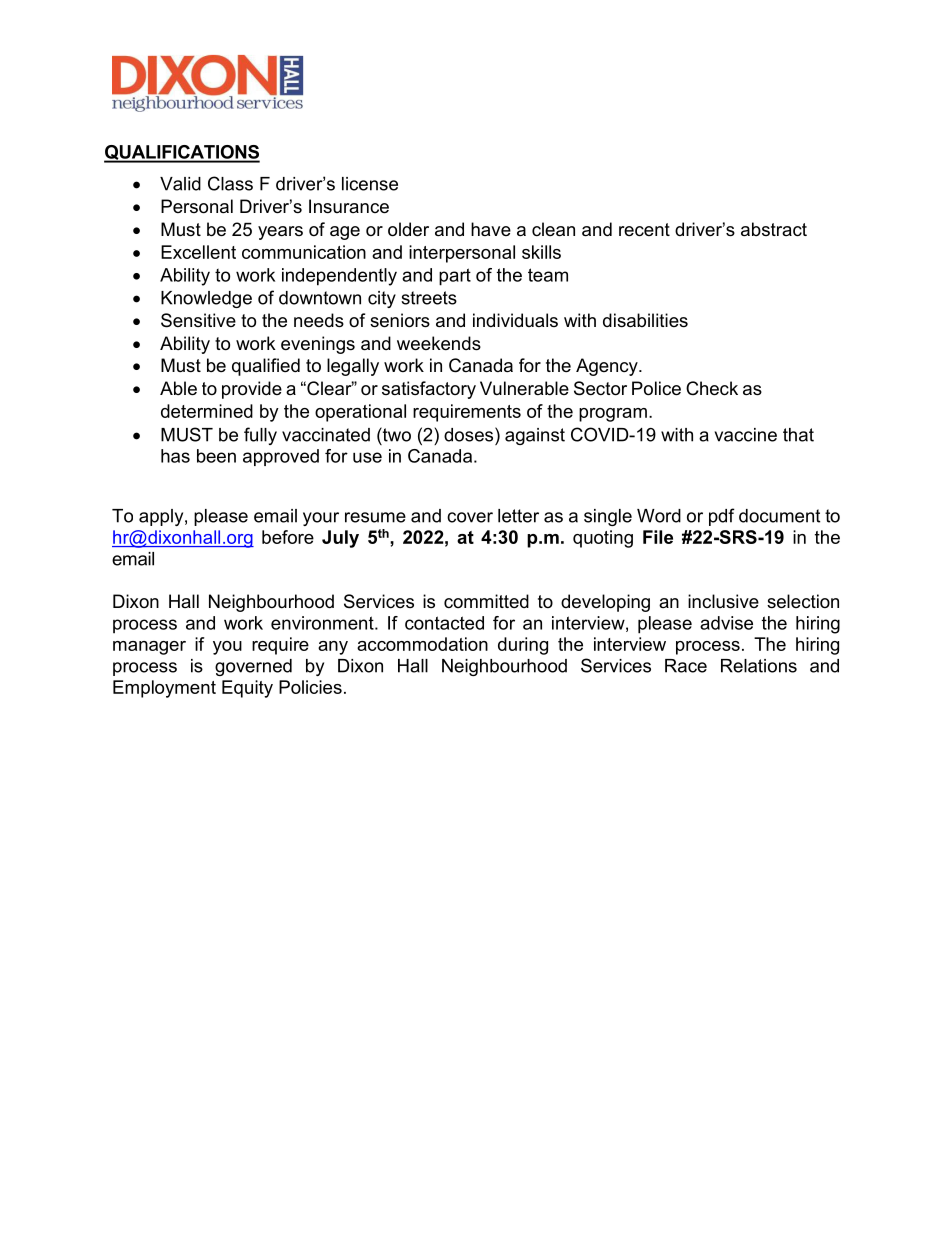 Image resolution: width=952 pixels, height=1233 pixels. What do you see at coordinates (774, 229) in the screenshot?
I see `abstract` at bounding box center [774, 229].
